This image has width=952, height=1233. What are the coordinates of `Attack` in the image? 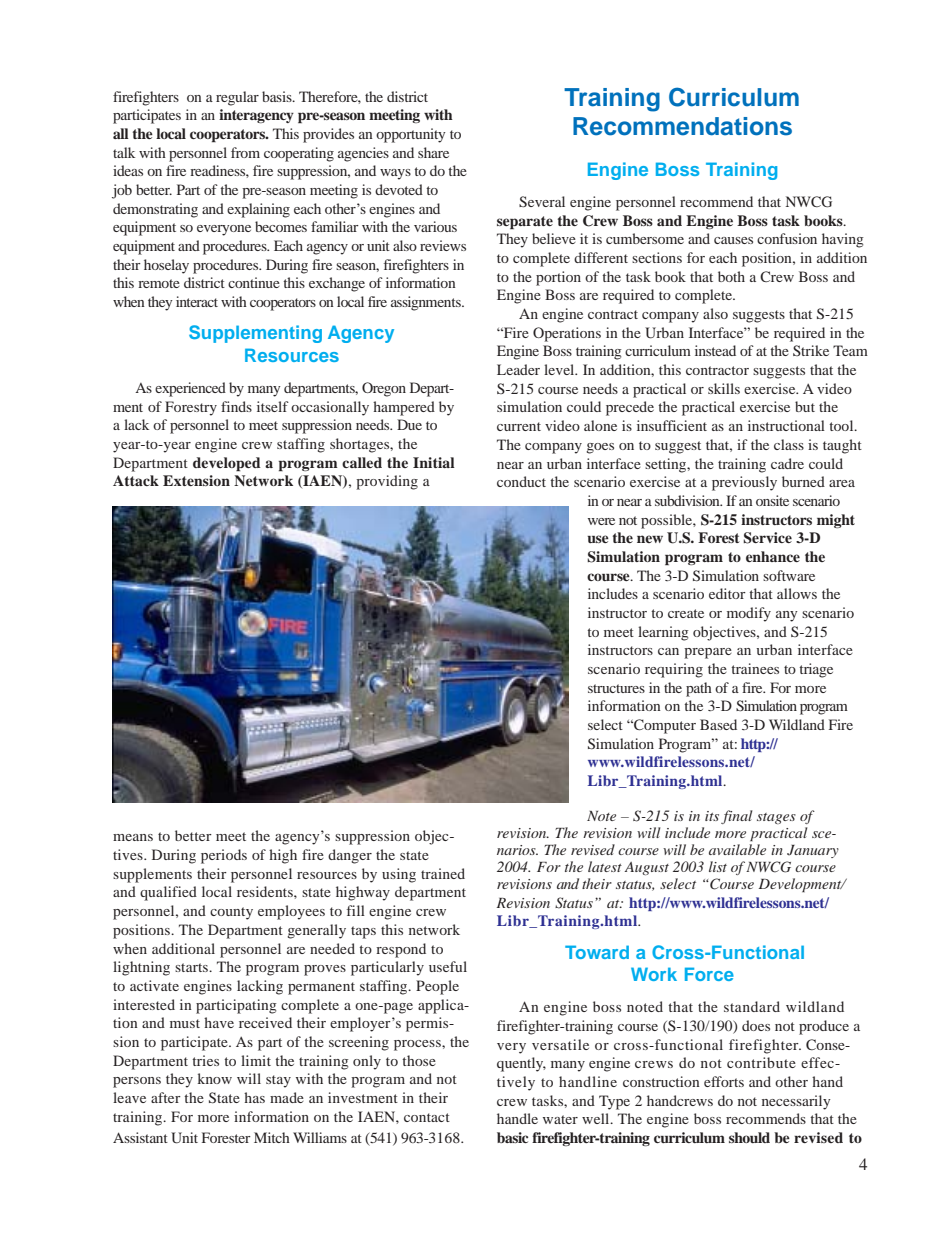 It's located at (136, 480).
